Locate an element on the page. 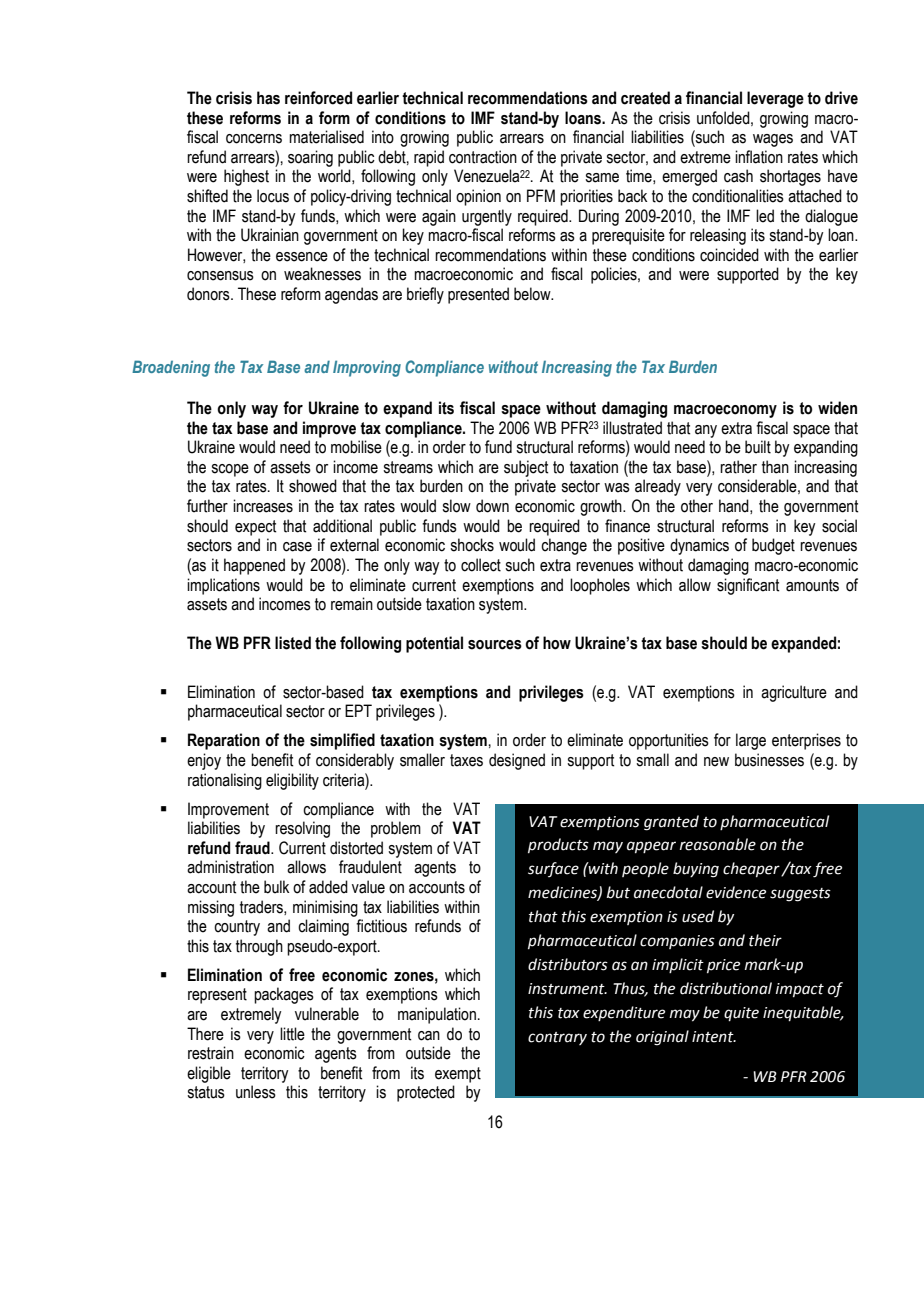  unless is located at coordinates (256, 1092).
